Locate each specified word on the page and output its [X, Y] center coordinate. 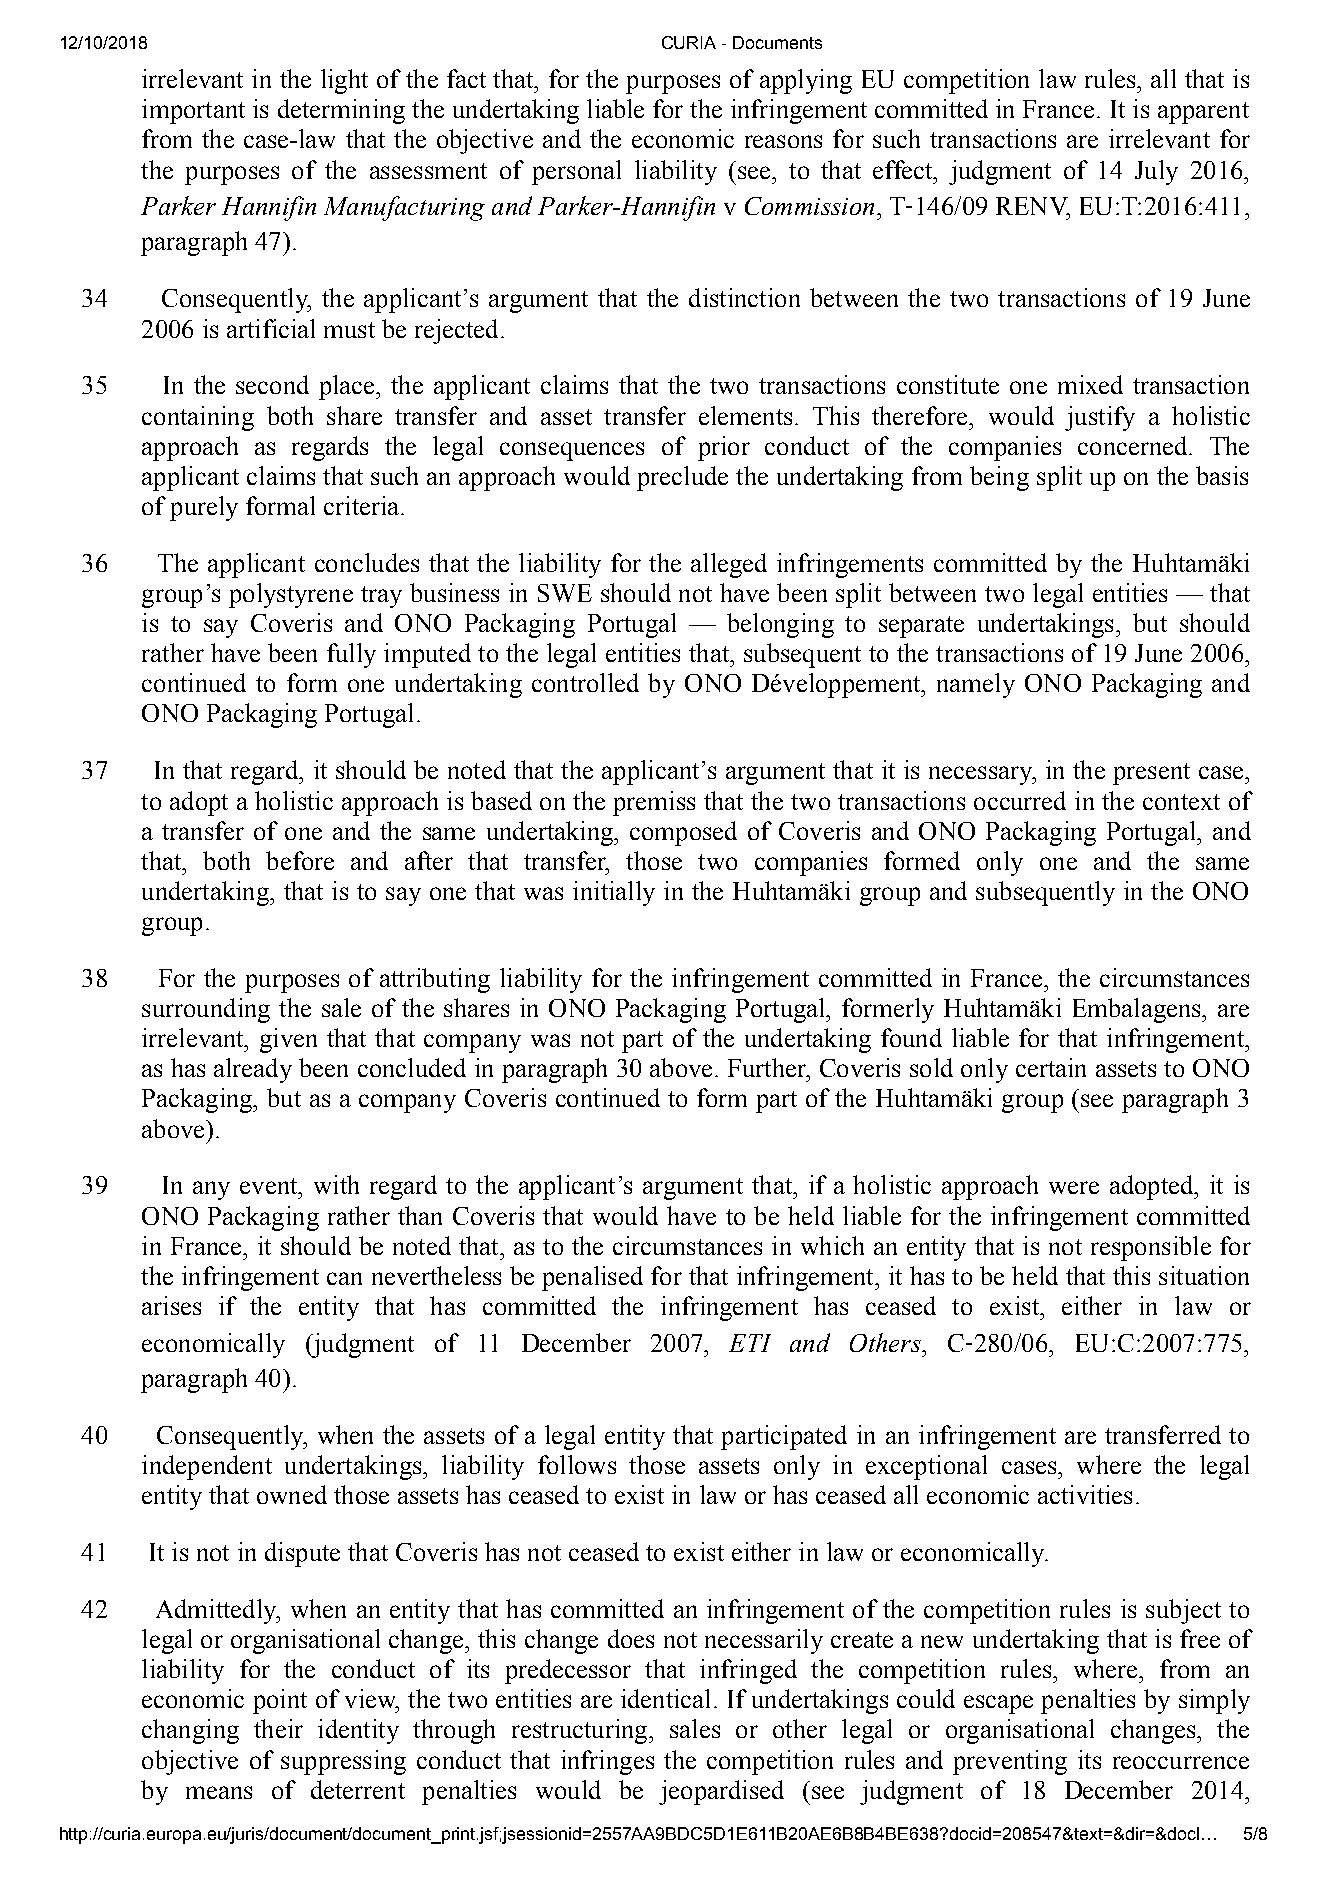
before [300, 860]
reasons [783, 141]
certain [1051, 1067]
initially [614, 893]
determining [341, 111]
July [1156, 172]
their [278, 1728]
